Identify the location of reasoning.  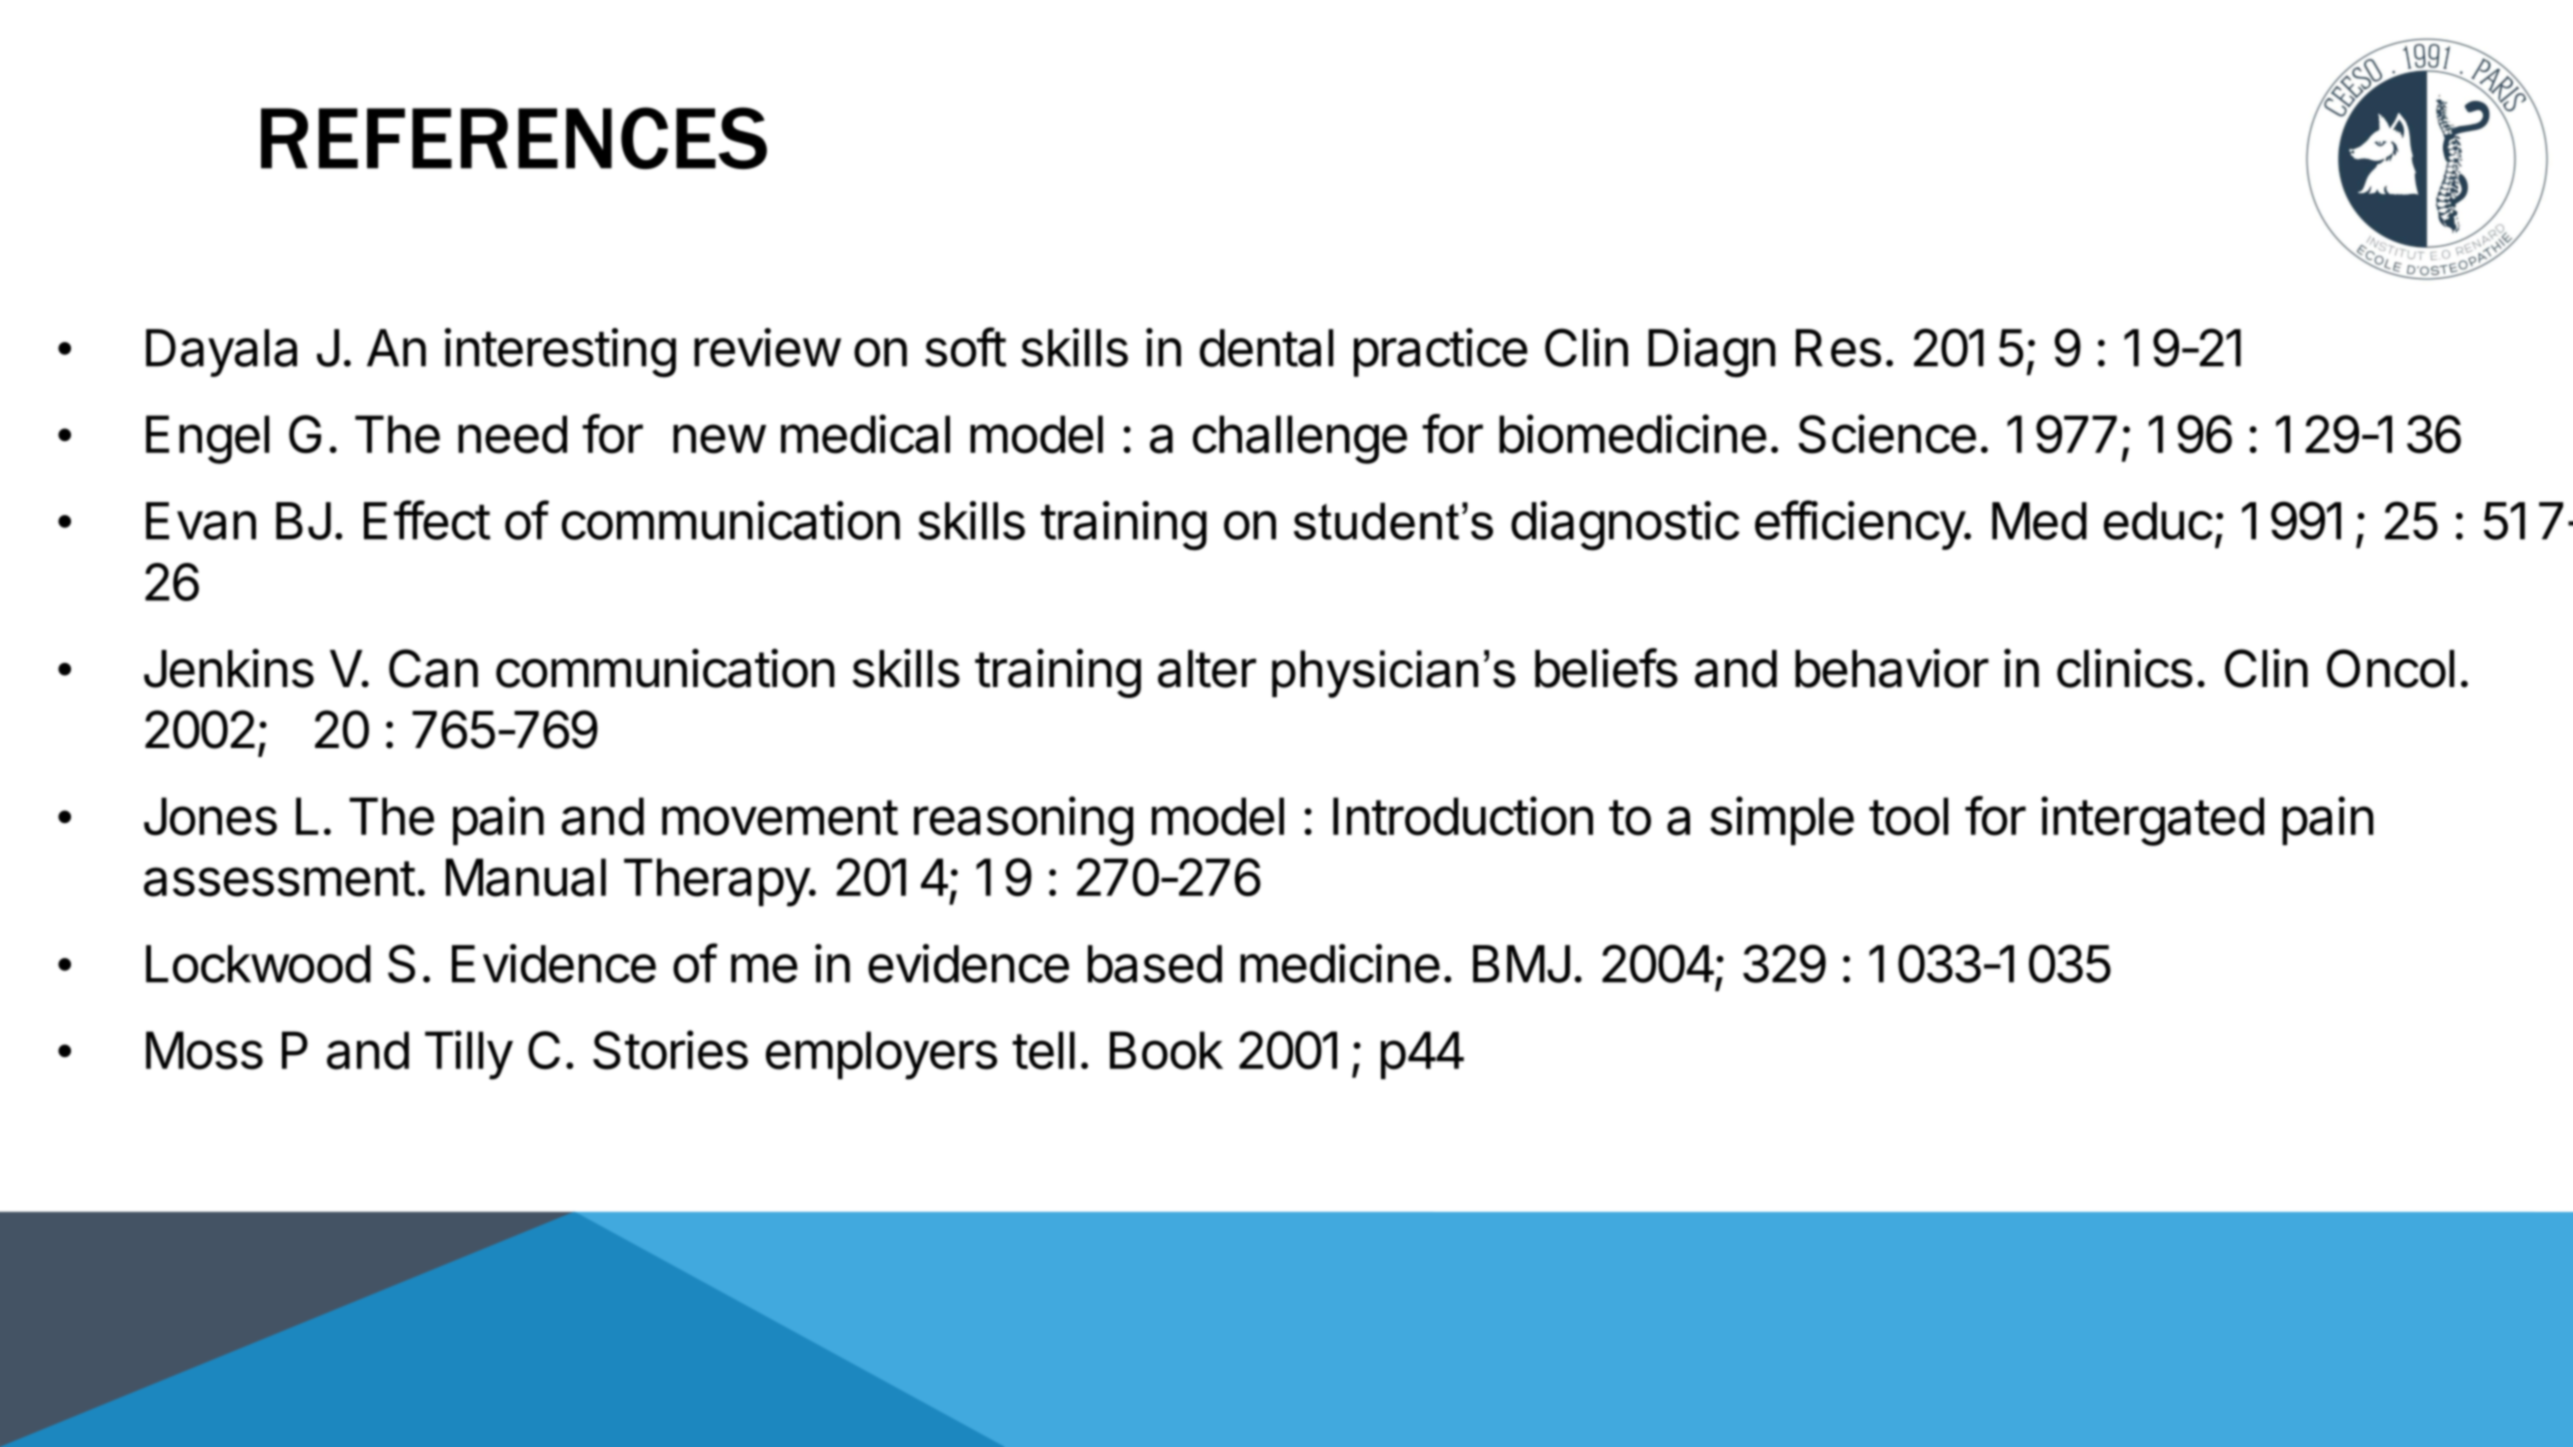
(1023, 821).
